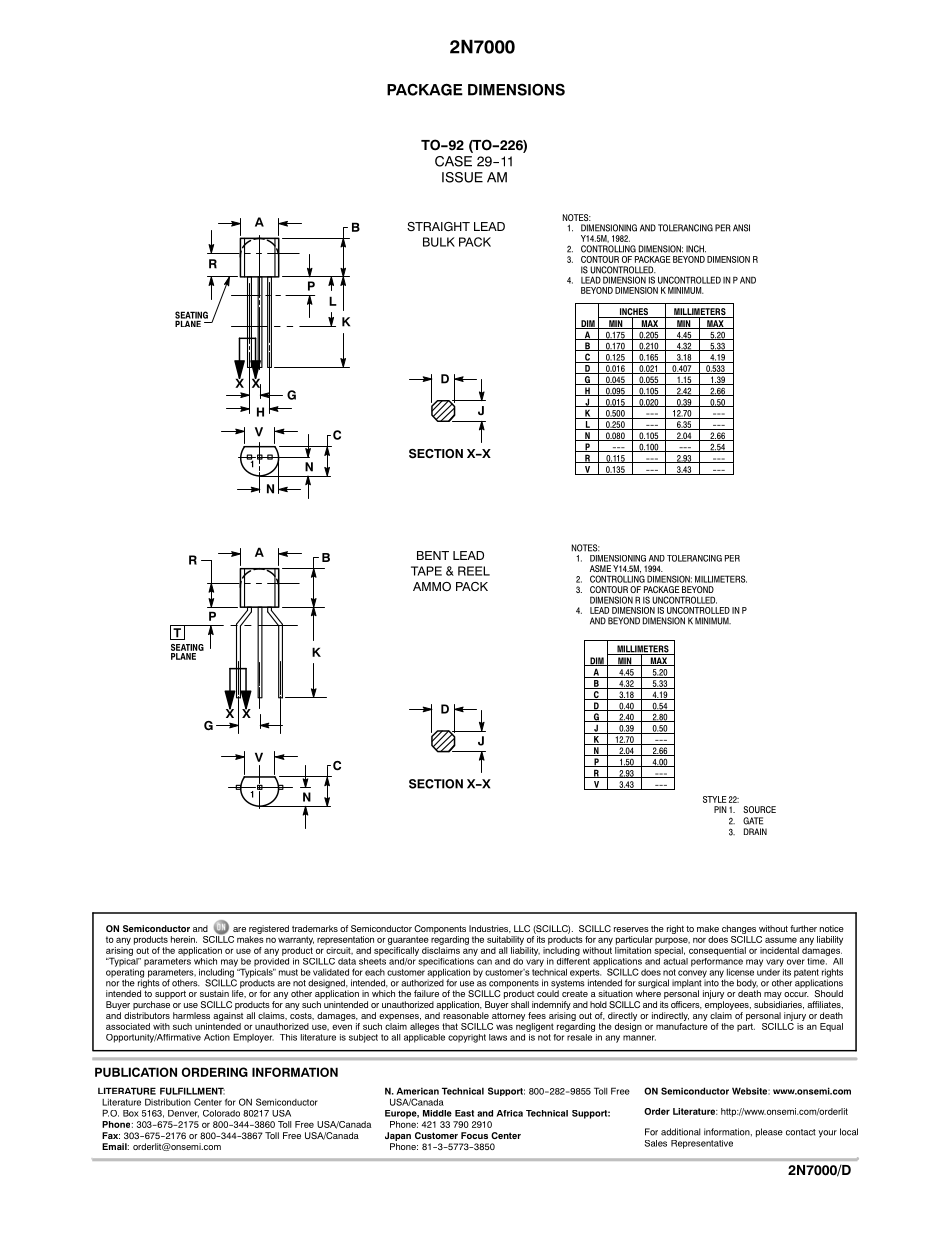 This screenshot has width=952, height=1233. I want to click on changes, so click(740, 931).
